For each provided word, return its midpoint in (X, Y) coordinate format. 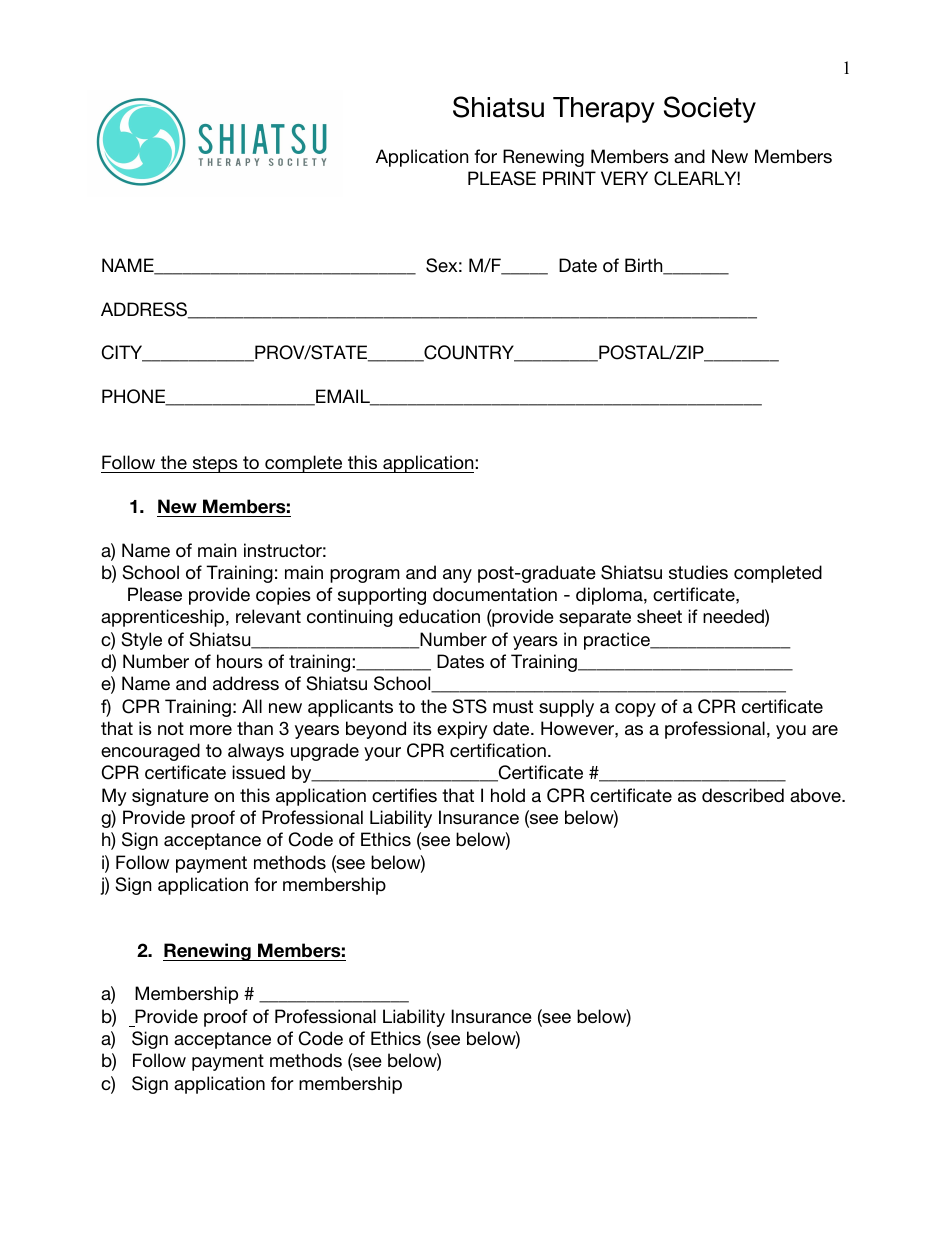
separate (595, 618)
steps (215, 464)
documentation (495, 594)
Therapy (604, 110)
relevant (268, 616)
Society (710, 109)
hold (508, 795)
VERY (624, 178)
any (457, 576)
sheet (659, 616)
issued (258, 772)
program (365, 576)
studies (698, 572)
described (743, 795)
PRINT (569, 178)
